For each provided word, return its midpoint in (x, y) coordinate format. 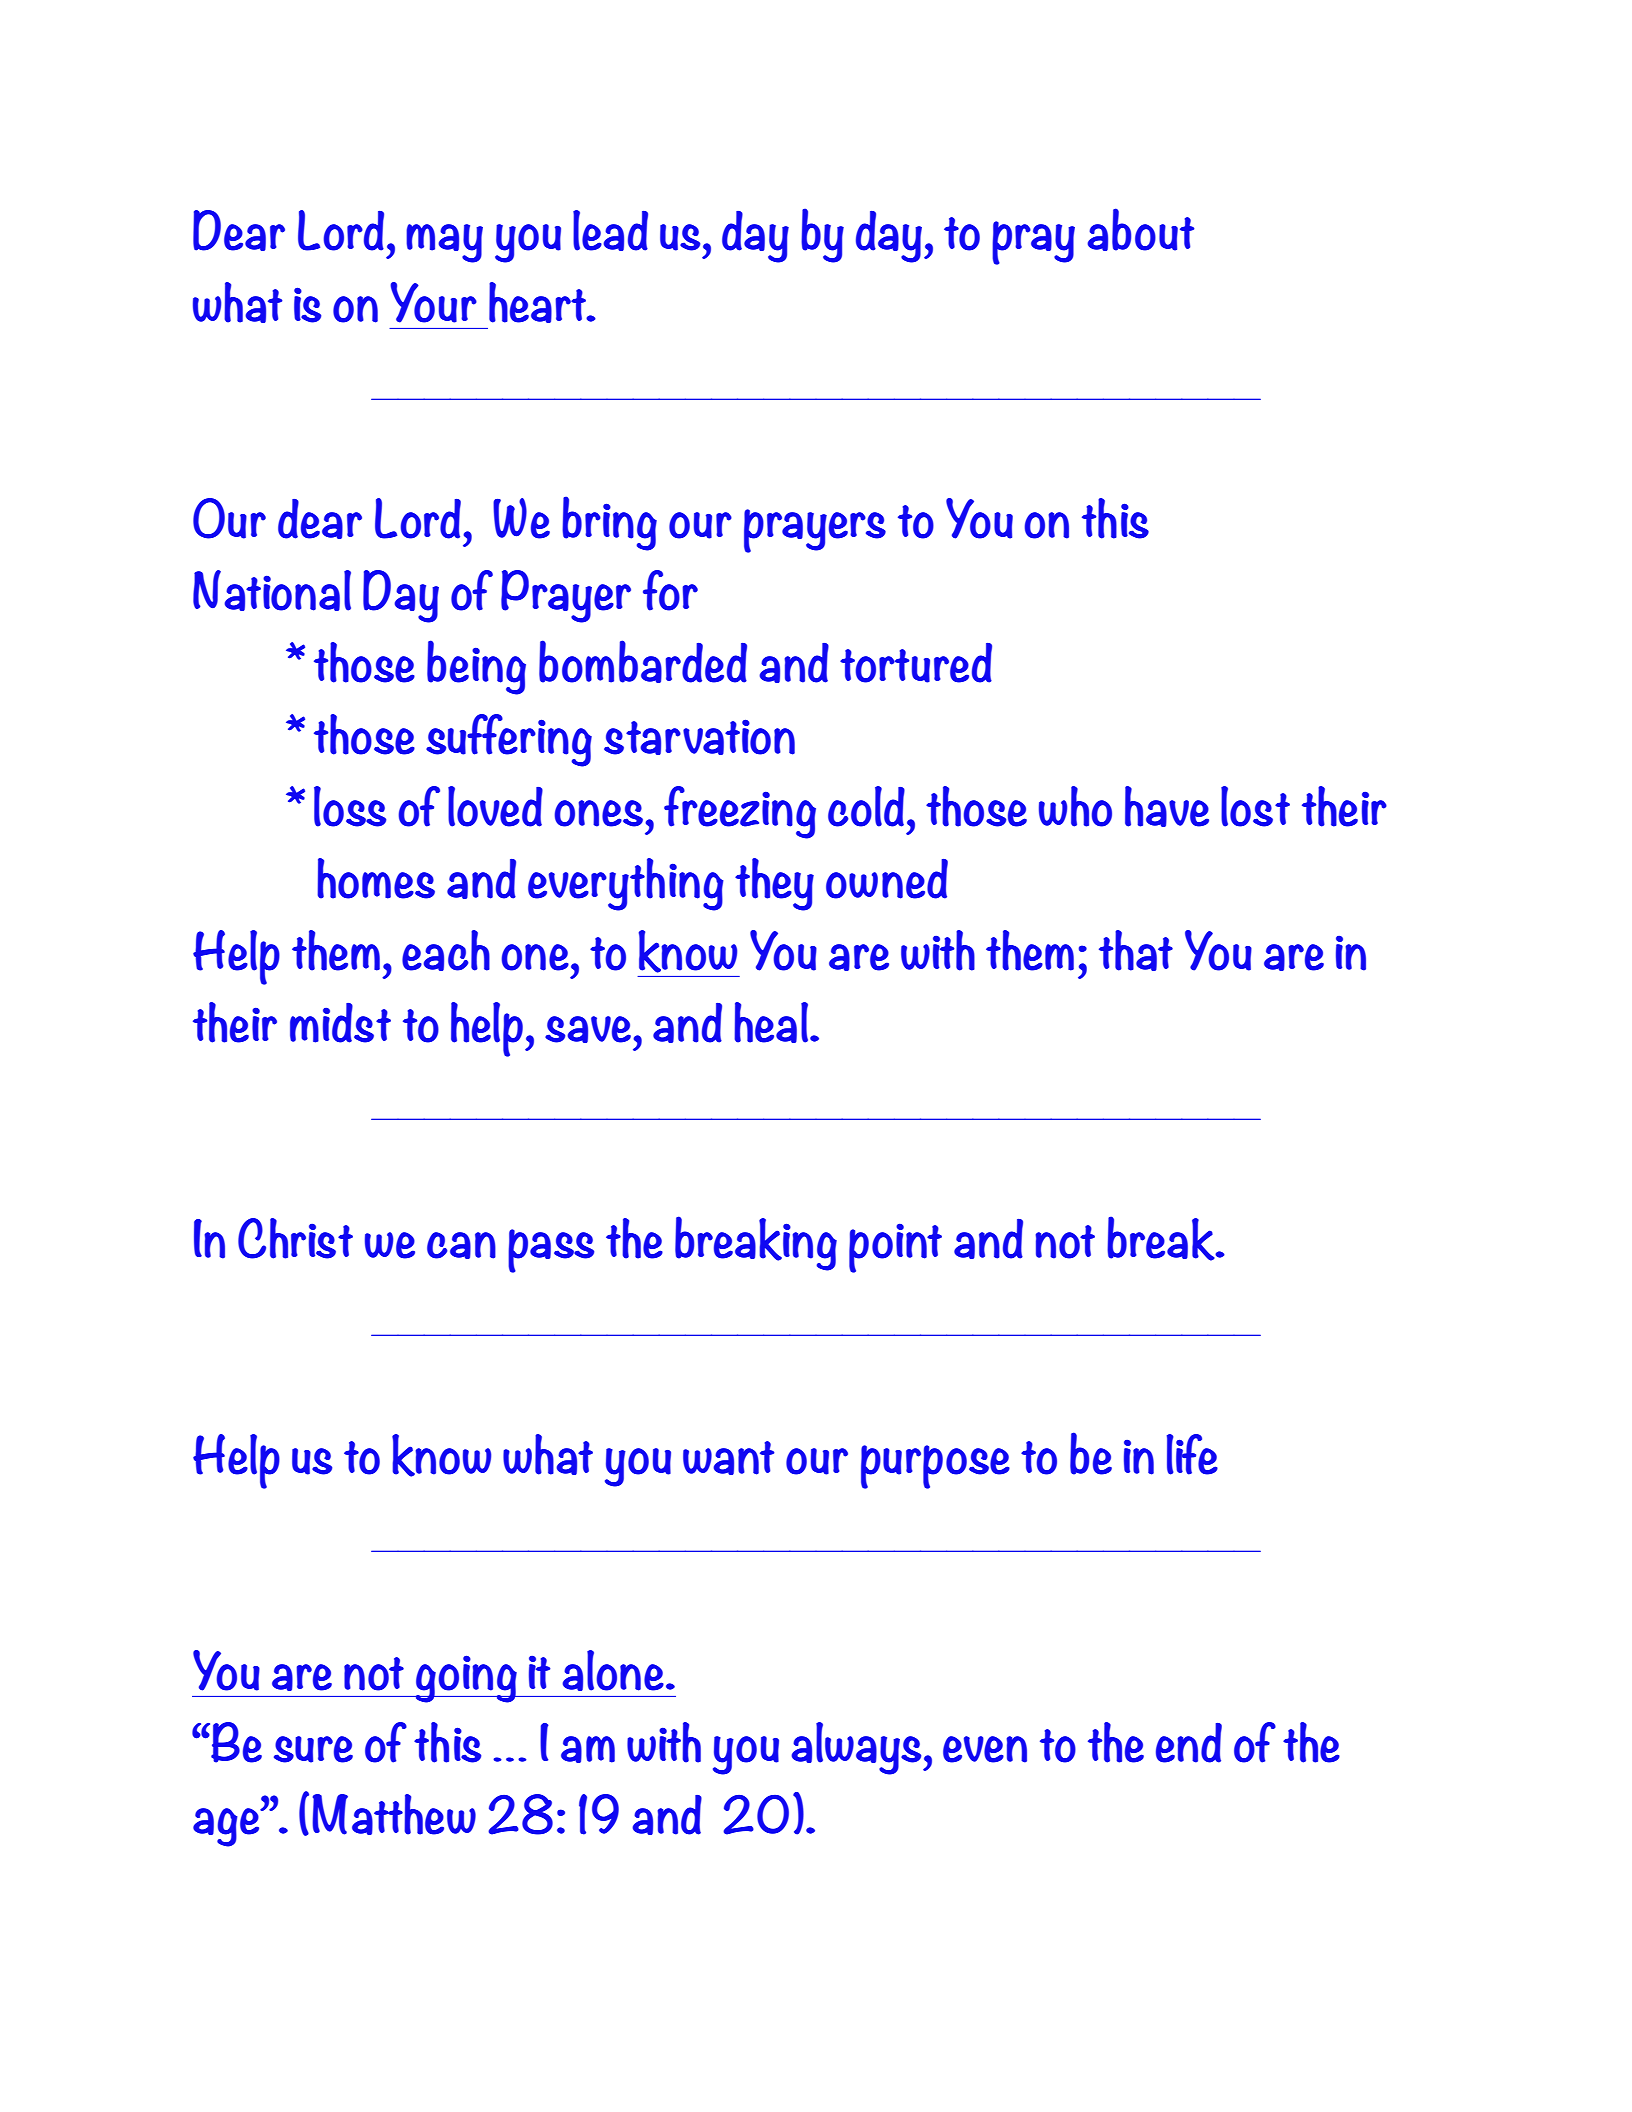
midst (340, 1023)
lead (610, 230)
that (1136, 950)
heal (771, 1022)
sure (313, 1749)
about (1140, 229)
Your (433, 302)
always (857, 1748)
